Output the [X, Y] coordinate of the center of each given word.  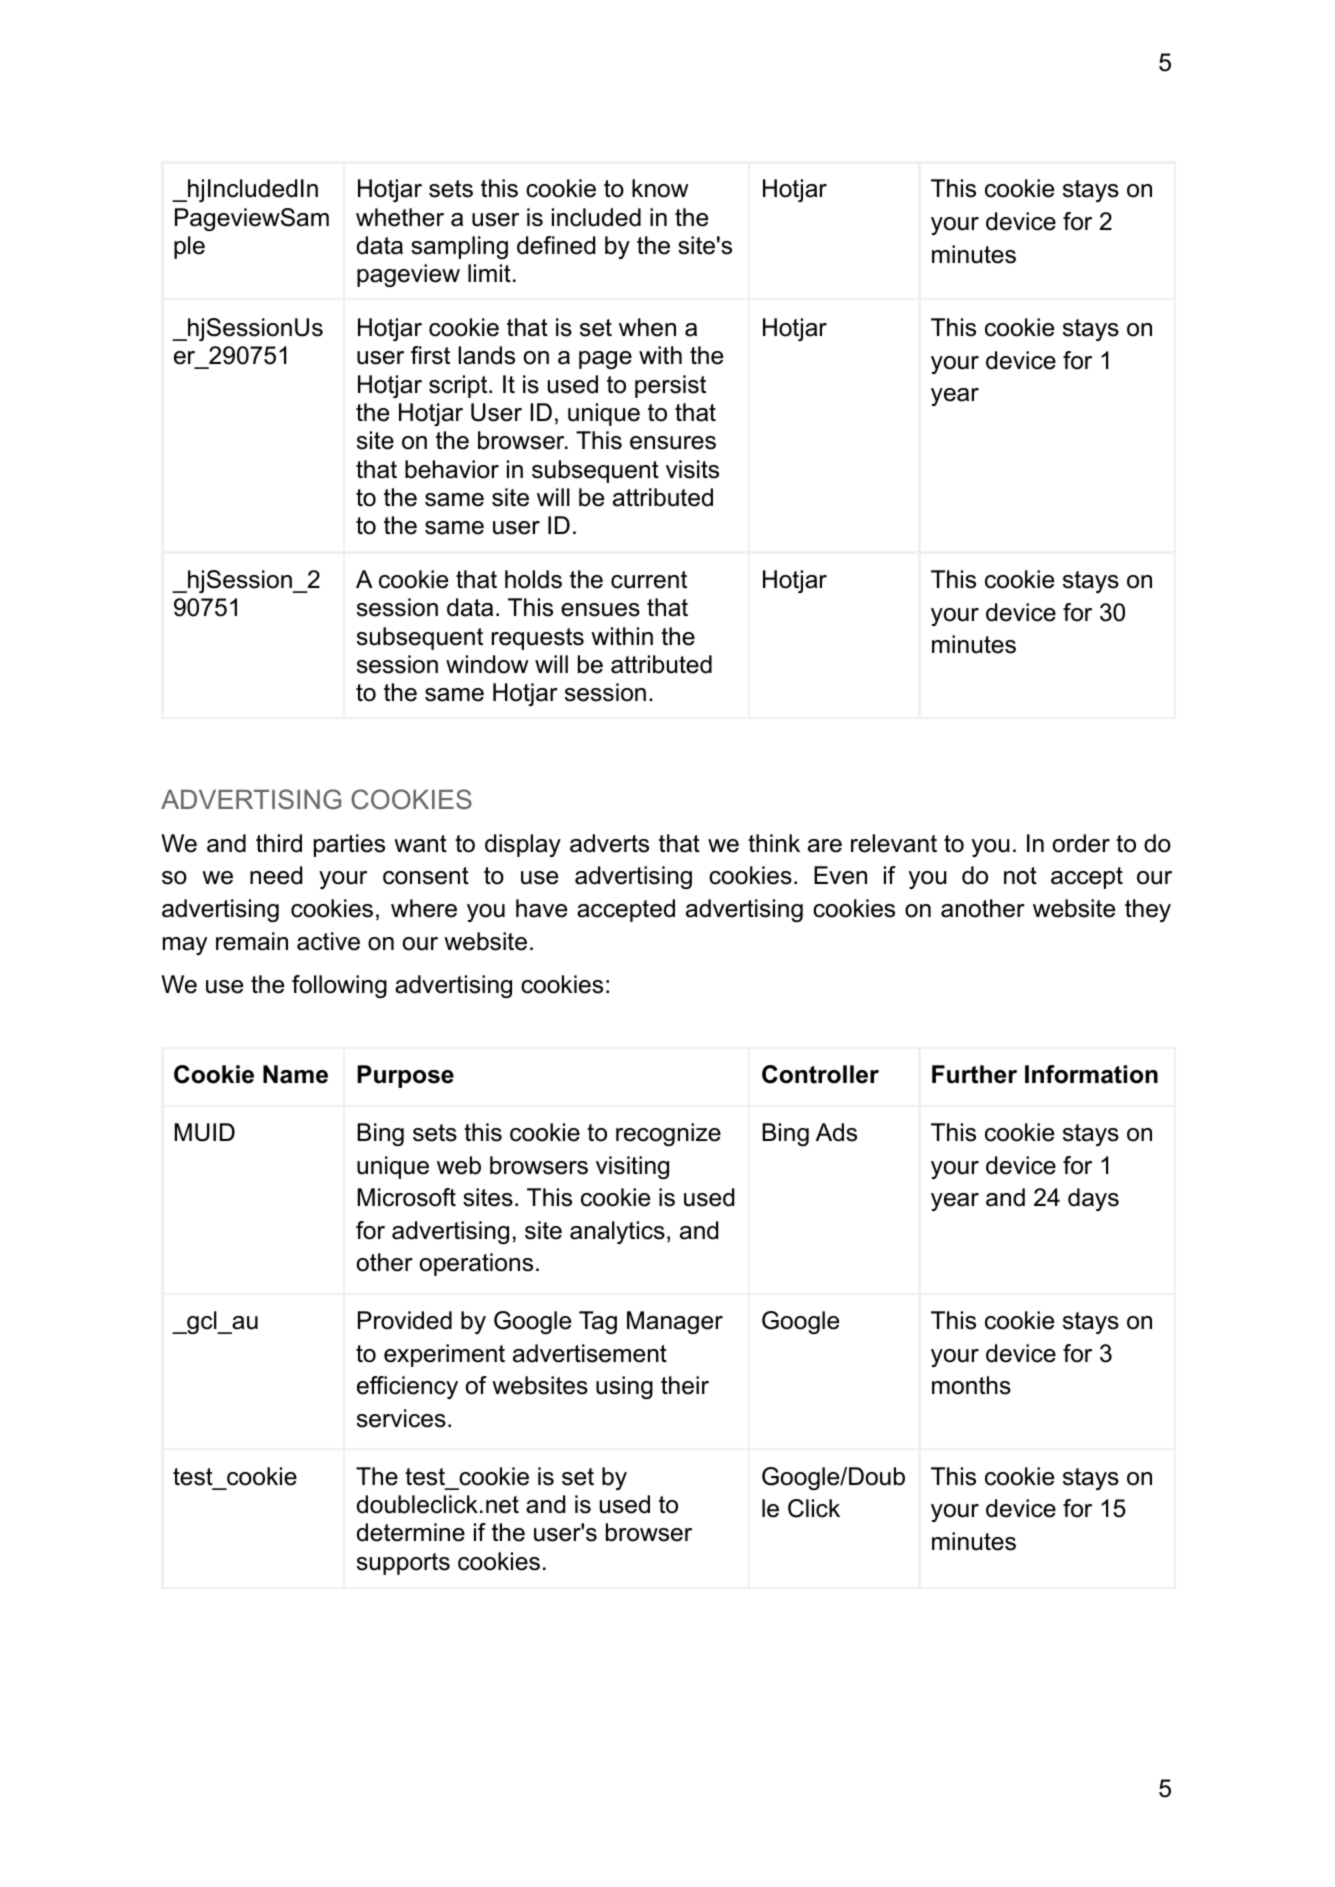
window [487, 664]
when [647, 327]
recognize [668, 1134]
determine [411, 1532]
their [685, 1385]
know [660, 188]
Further [974, 1074]
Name [295, 1074]
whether [400, 217]
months [971, 1385]
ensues [600, 610]
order [1081, 843]
